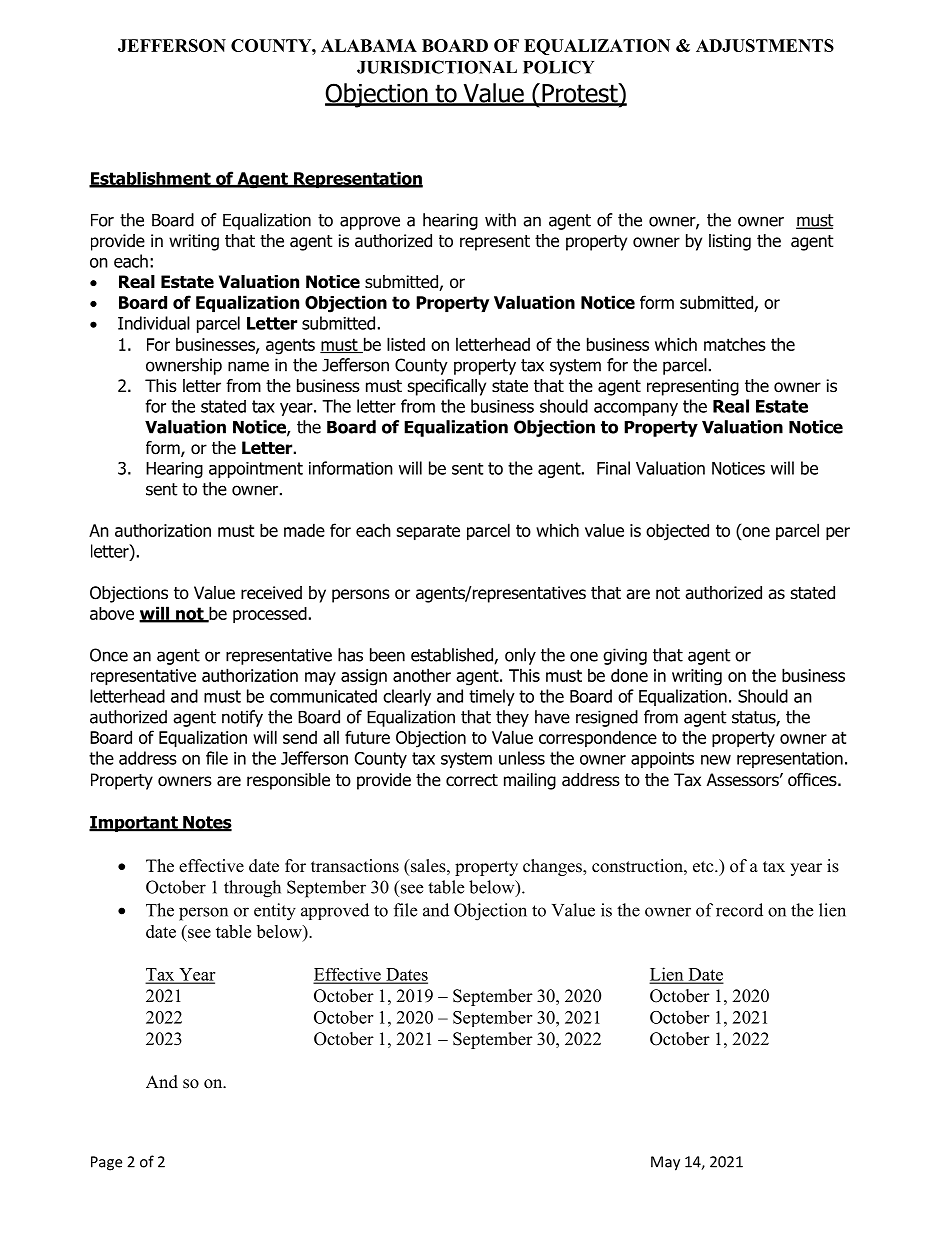 Image resolution: width=952 pixels, height=1233 pixels. I want to click on Establishment, so click(151, 179).
